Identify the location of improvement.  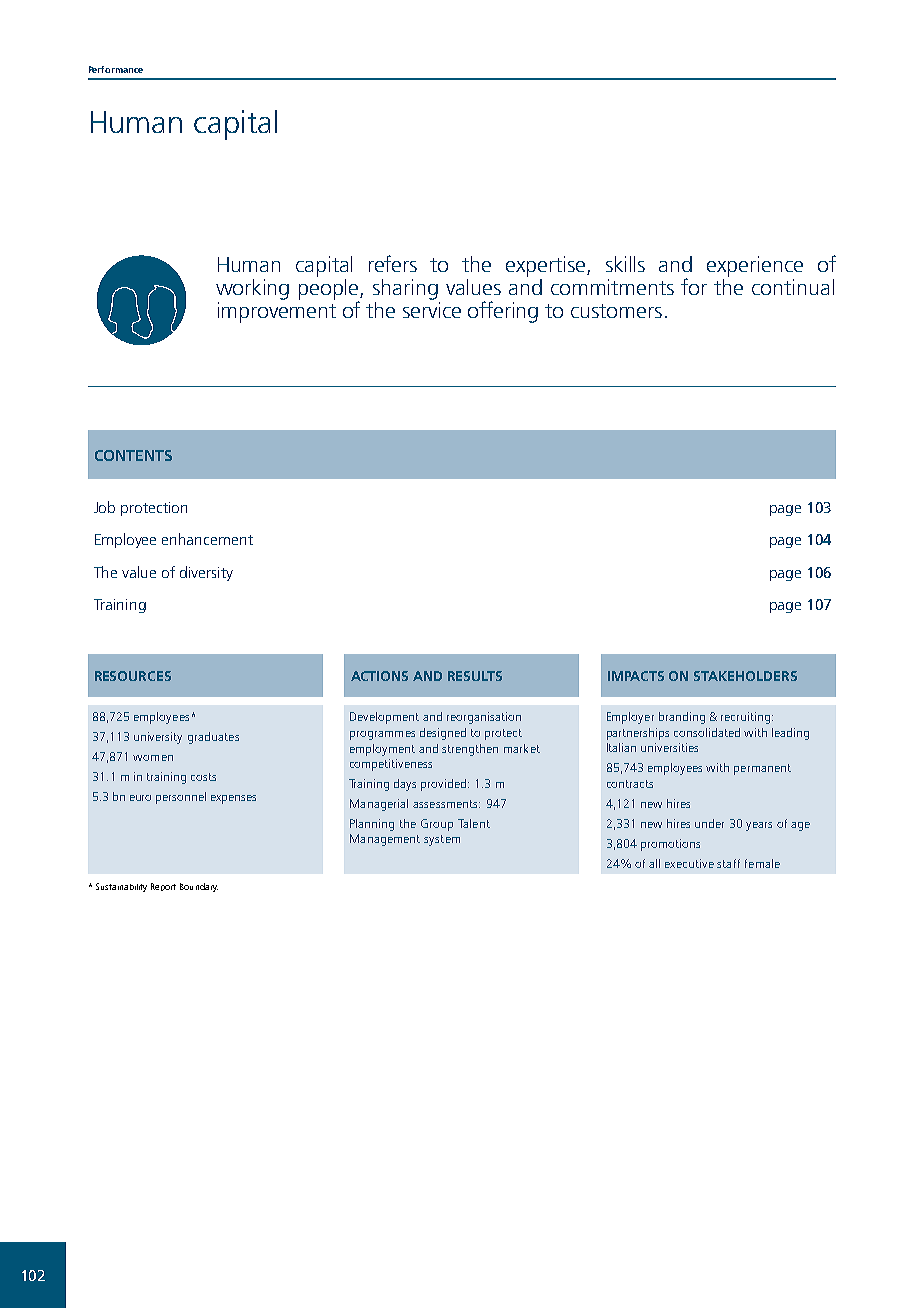
(277, 312).
